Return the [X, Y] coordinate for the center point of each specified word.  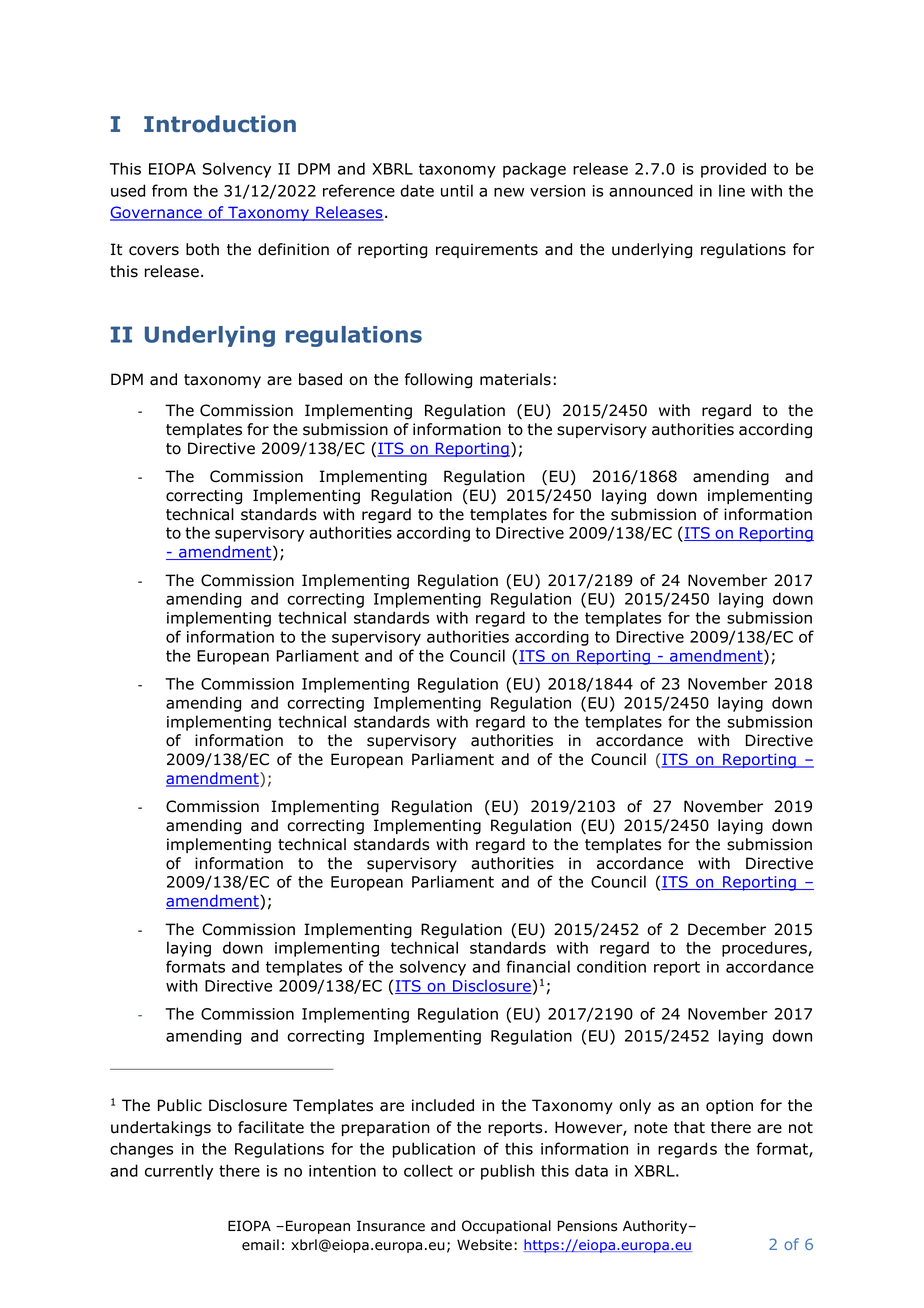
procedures [765, 949]
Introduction [220, 124]
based [320, 379]
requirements [487, 250]
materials [515, 379]
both [202, 249]
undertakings [161, 1129]
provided [733, 170]
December [727, 929]
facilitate [271, 1127]
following [438, 381]
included [443, 1105]
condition [611, 966]
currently [179, 1172]
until [457, 190]
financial [538, 966]
